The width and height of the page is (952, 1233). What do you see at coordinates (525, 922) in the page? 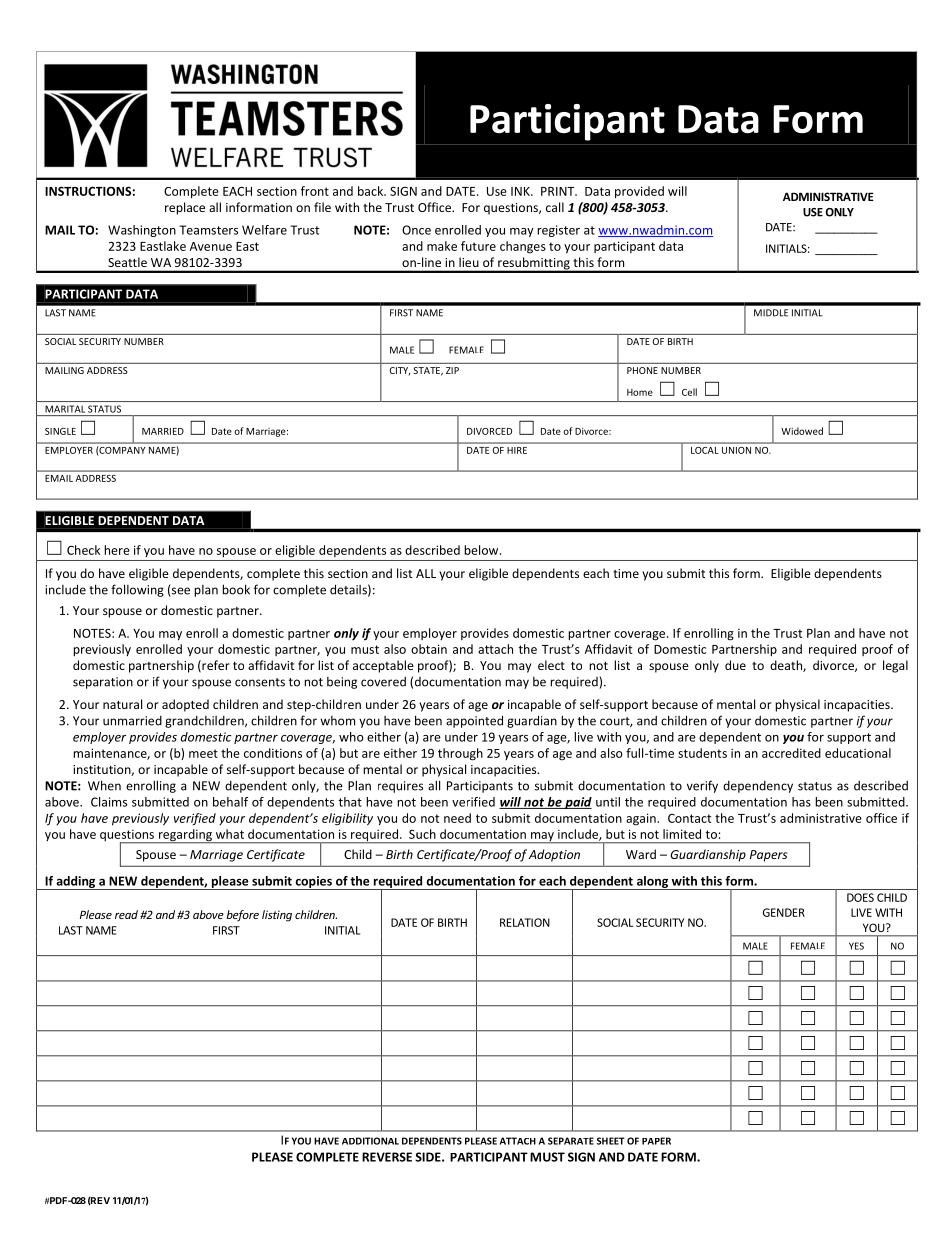
I see `RELATION` at bounding box center [525, 922].
